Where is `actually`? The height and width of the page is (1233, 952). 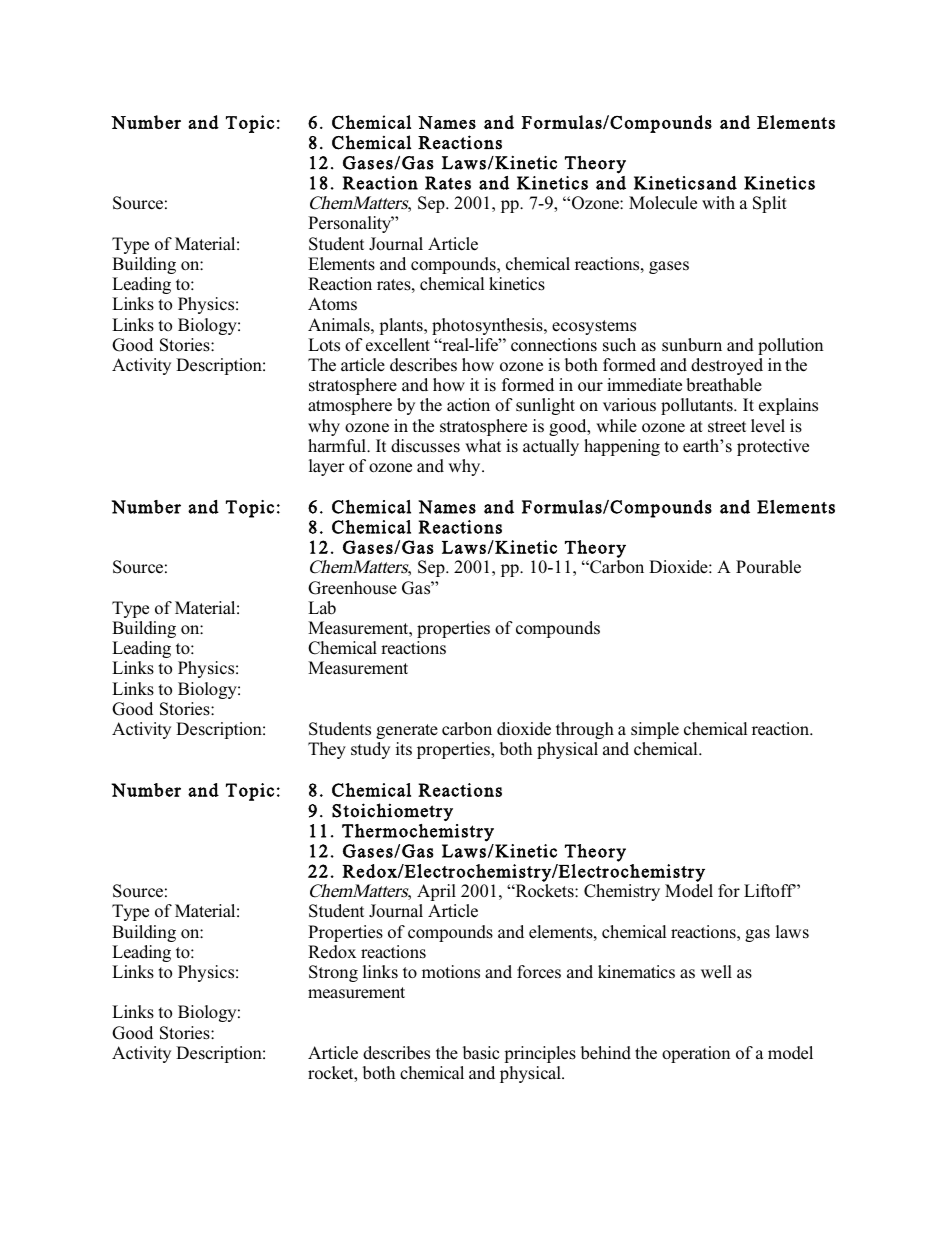 actually is located at coordinates (551, 447).
